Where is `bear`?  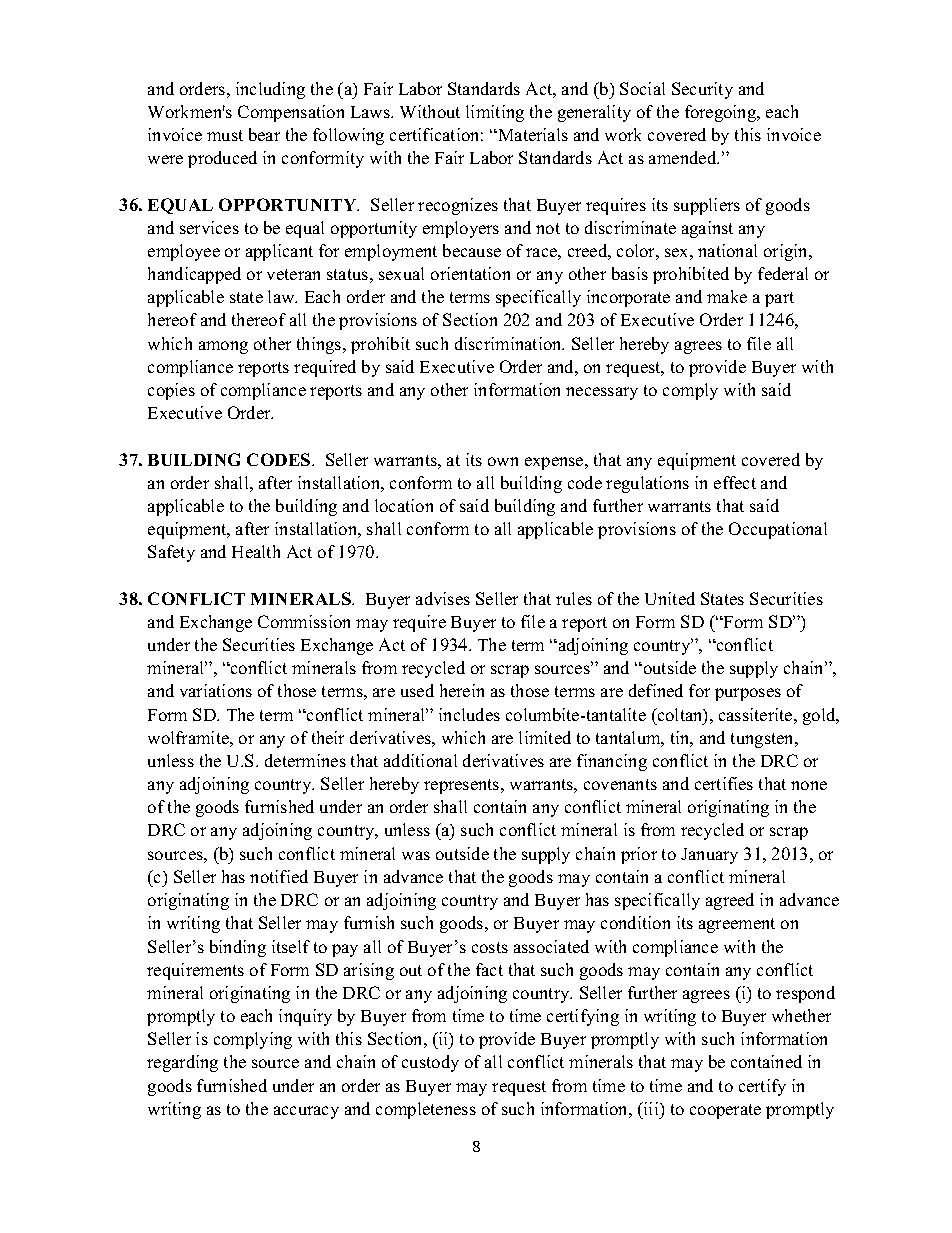 bear is located at coordinates (264, 134).
